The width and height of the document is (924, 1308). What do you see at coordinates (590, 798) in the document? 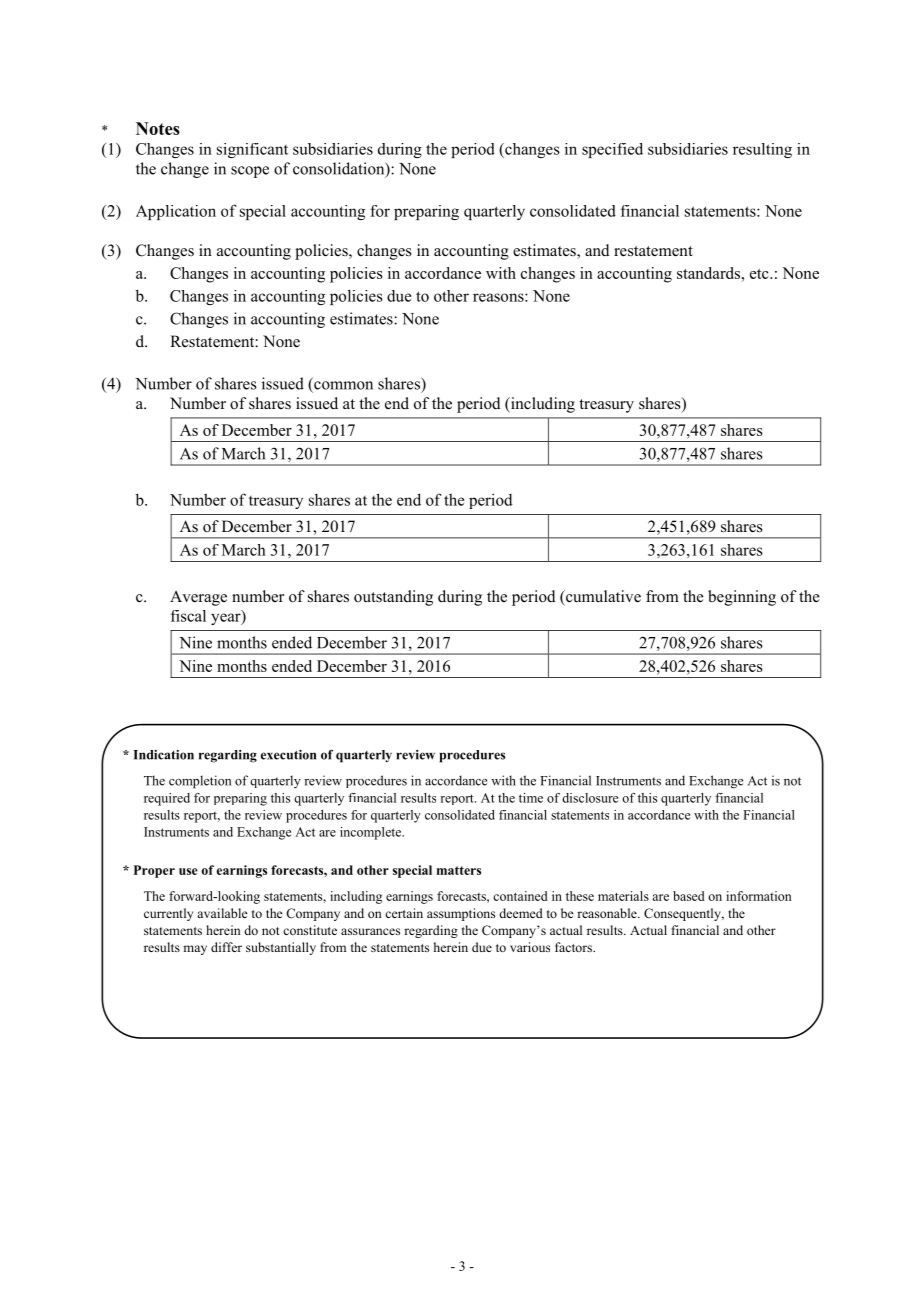
I see `disclosure` at bounding box center [590, 798].
